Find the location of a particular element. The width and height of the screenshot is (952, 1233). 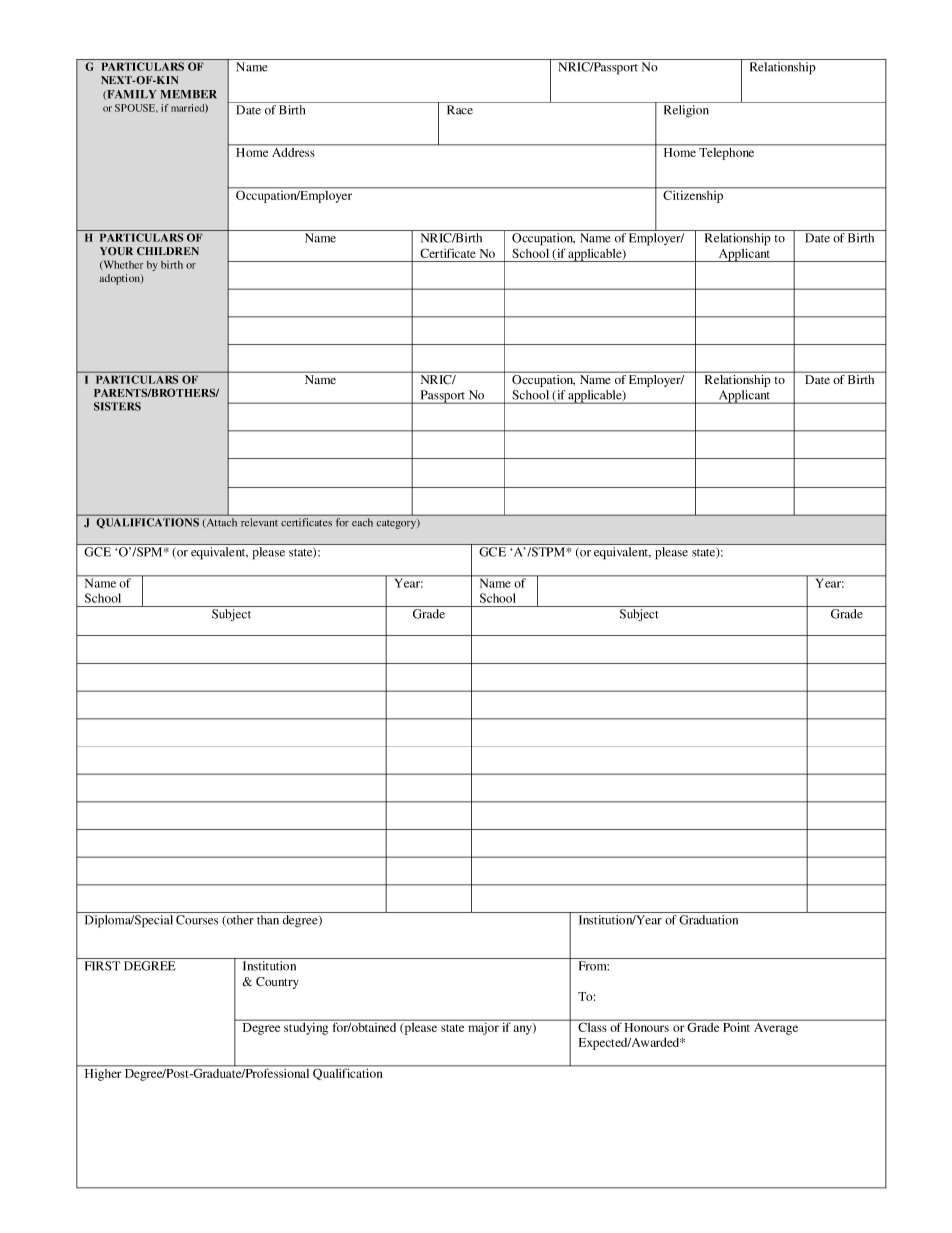

Point is located at coordinates (736, 1026).
